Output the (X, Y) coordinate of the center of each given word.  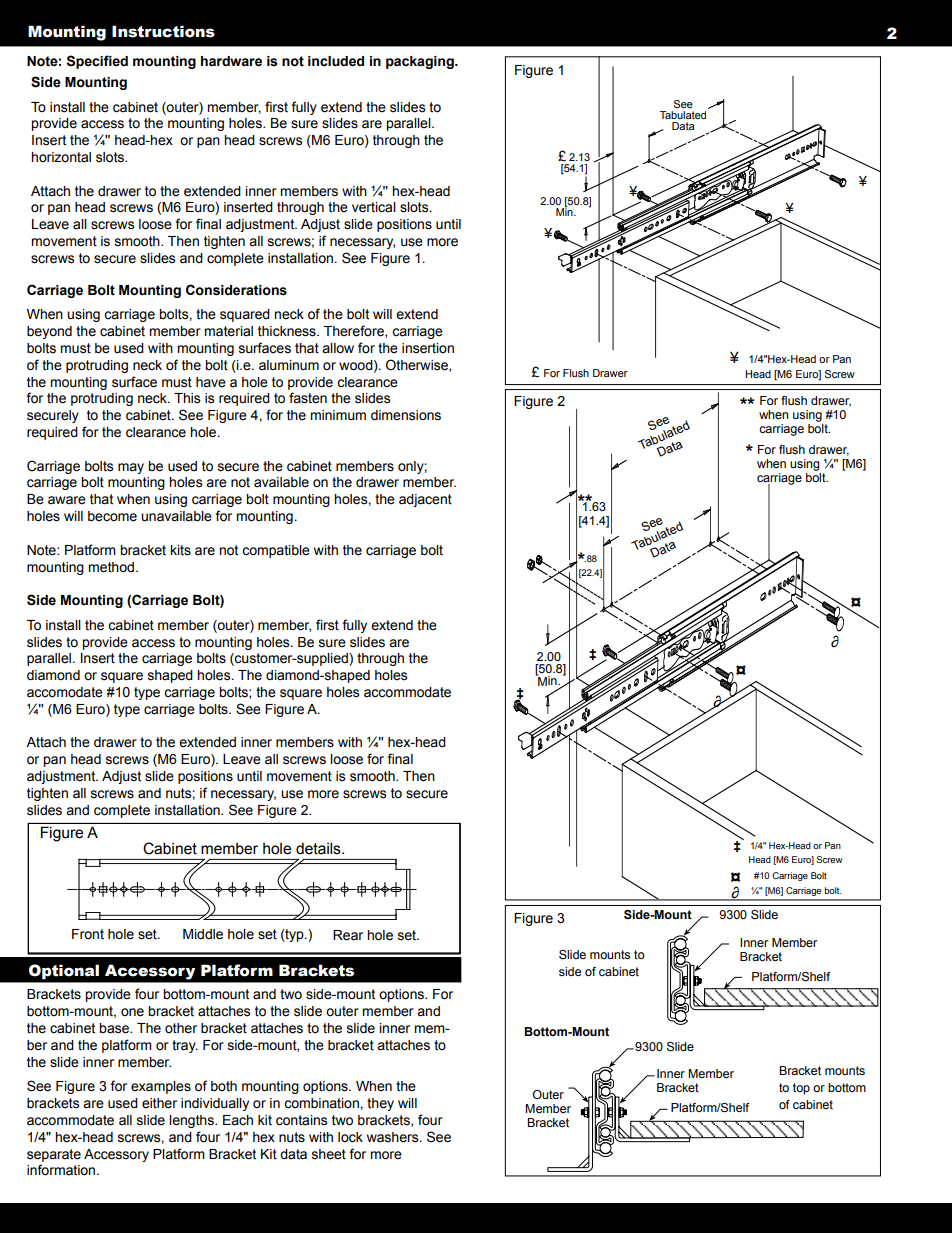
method (111, 567)
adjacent (425, 500)
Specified (97, 62)
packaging (421, 62)
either (159, 1103)
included (336, 61)
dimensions (406, 415)
